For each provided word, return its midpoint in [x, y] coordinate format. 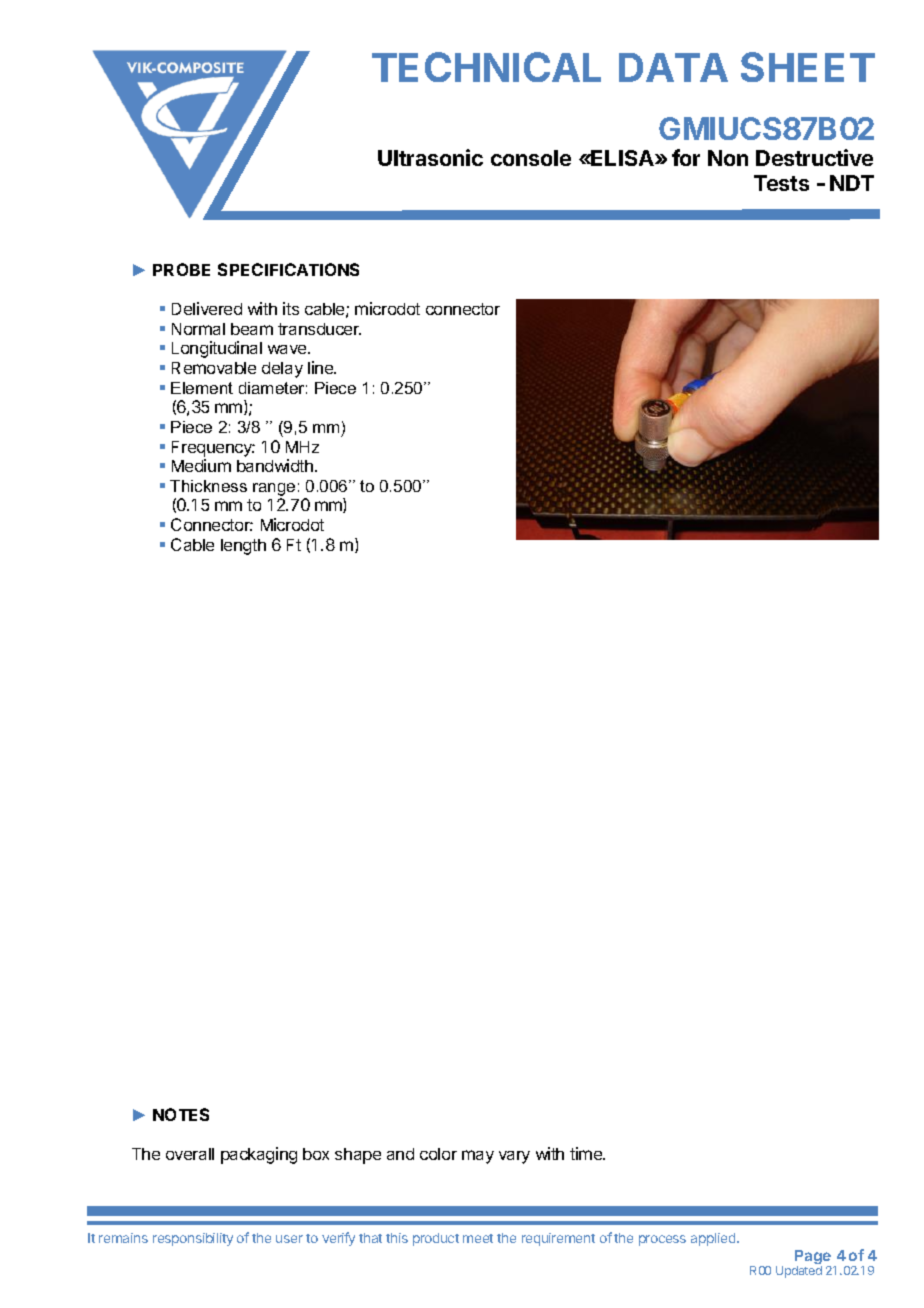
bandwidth [275, 465]
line [322, 367]
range [274, 489]
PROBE [181, 269]
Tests [781, 183]
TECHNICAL [486, 67]
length [243, 547]
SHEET [808, 67]
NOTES [181, 1114]
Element [202, 388]
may [478, 1157]
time [587, 1153]
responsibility [193, 1239]
